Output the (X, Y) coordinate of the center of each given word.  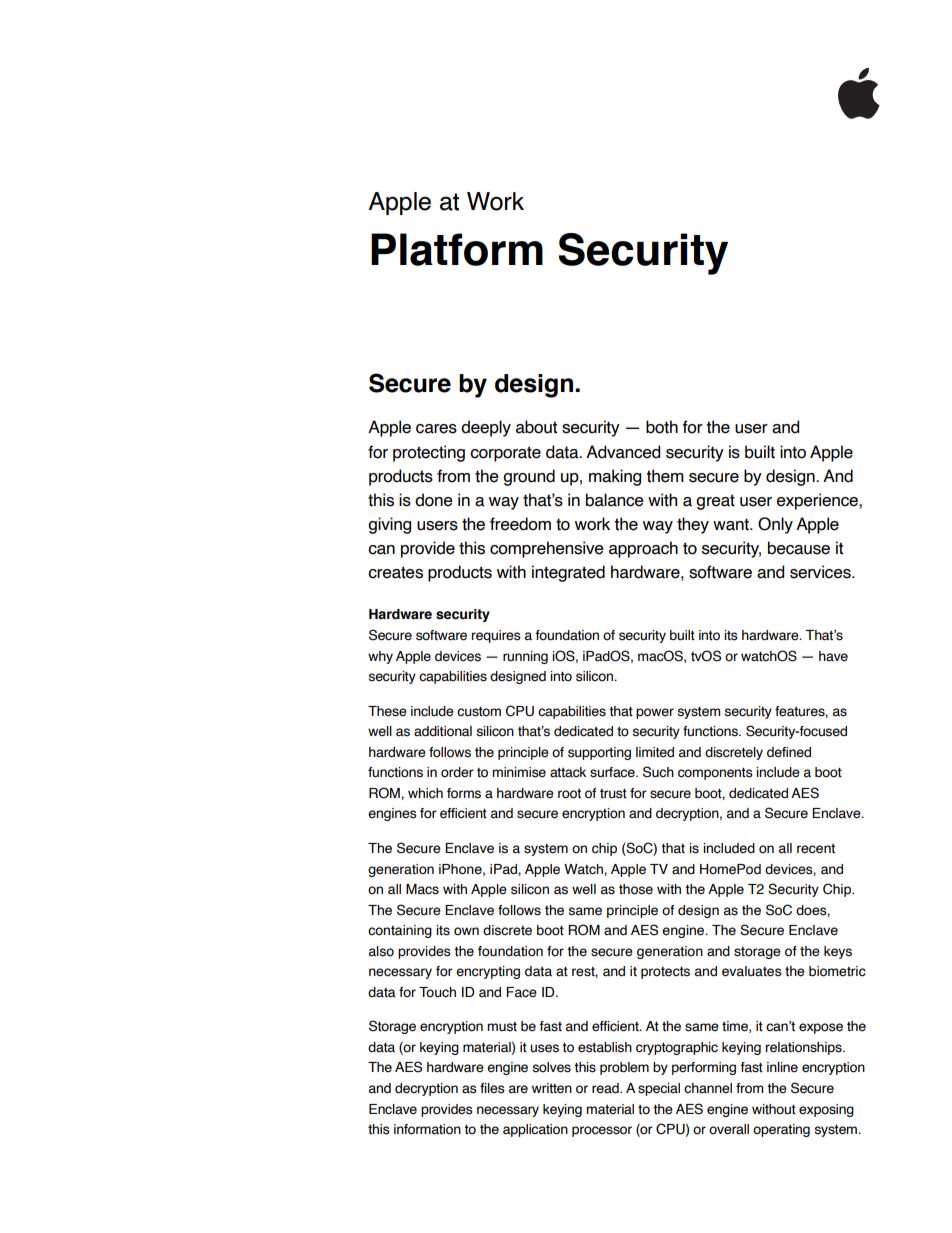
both (662, 427)
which (425, 793)
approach (643, 549)
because (799, 548)
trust (613, 794)
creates (395, 572)
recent (816, 849)
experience (818, 501)
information (427, 1129)
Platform (457, 249)
